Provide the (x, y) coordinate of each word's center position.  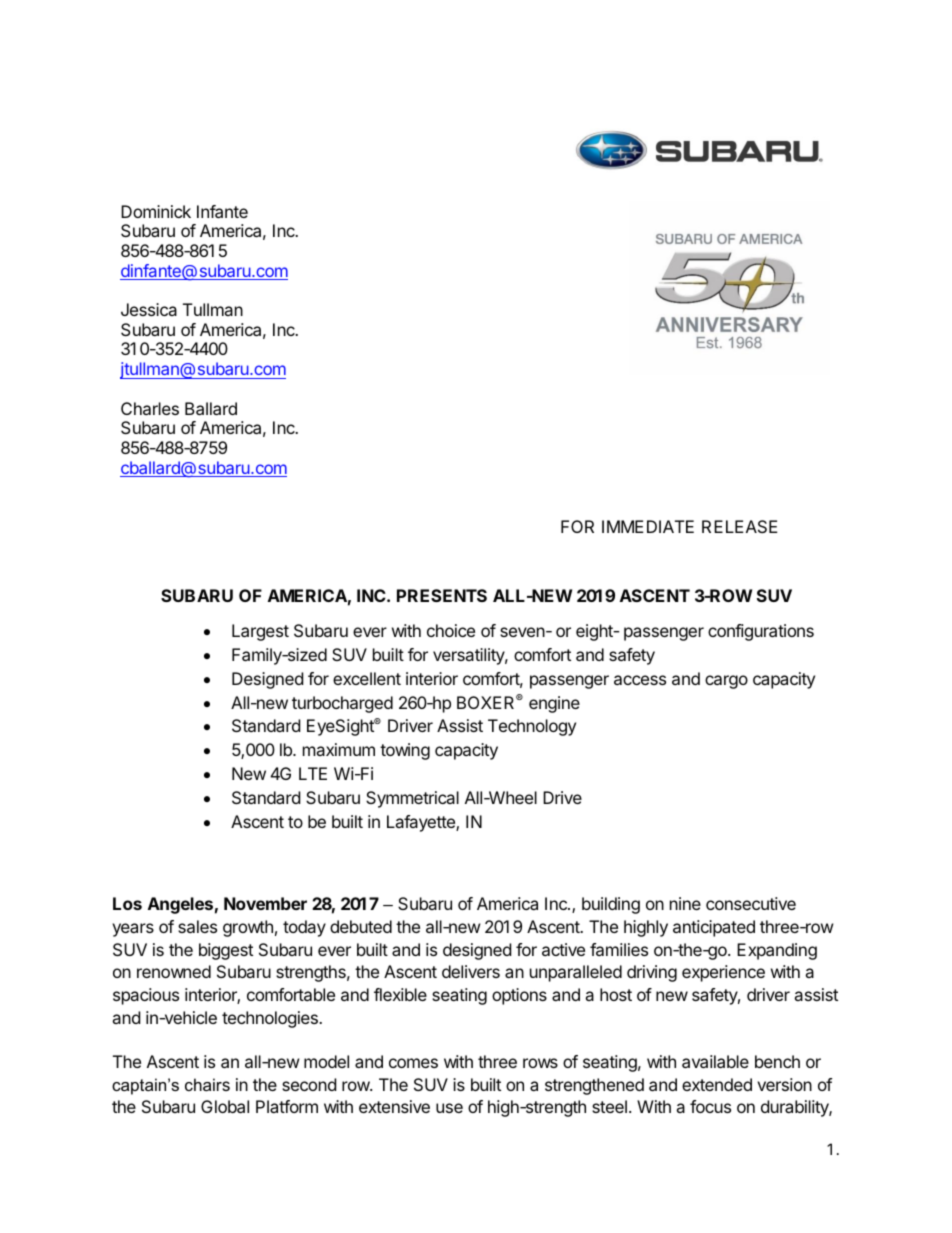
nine (685, 903)
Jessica (149, 309)
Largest (260, 632)
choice (451, 630)
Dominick (156, 211)
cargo (726, 682)
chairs (207, 1084)
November (265, 903)
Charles (150, 408)
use (449, 1108)
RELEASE (740, 526)
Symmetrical (412, 799)
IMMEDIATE (648, 526)
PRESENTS (442, 595)
